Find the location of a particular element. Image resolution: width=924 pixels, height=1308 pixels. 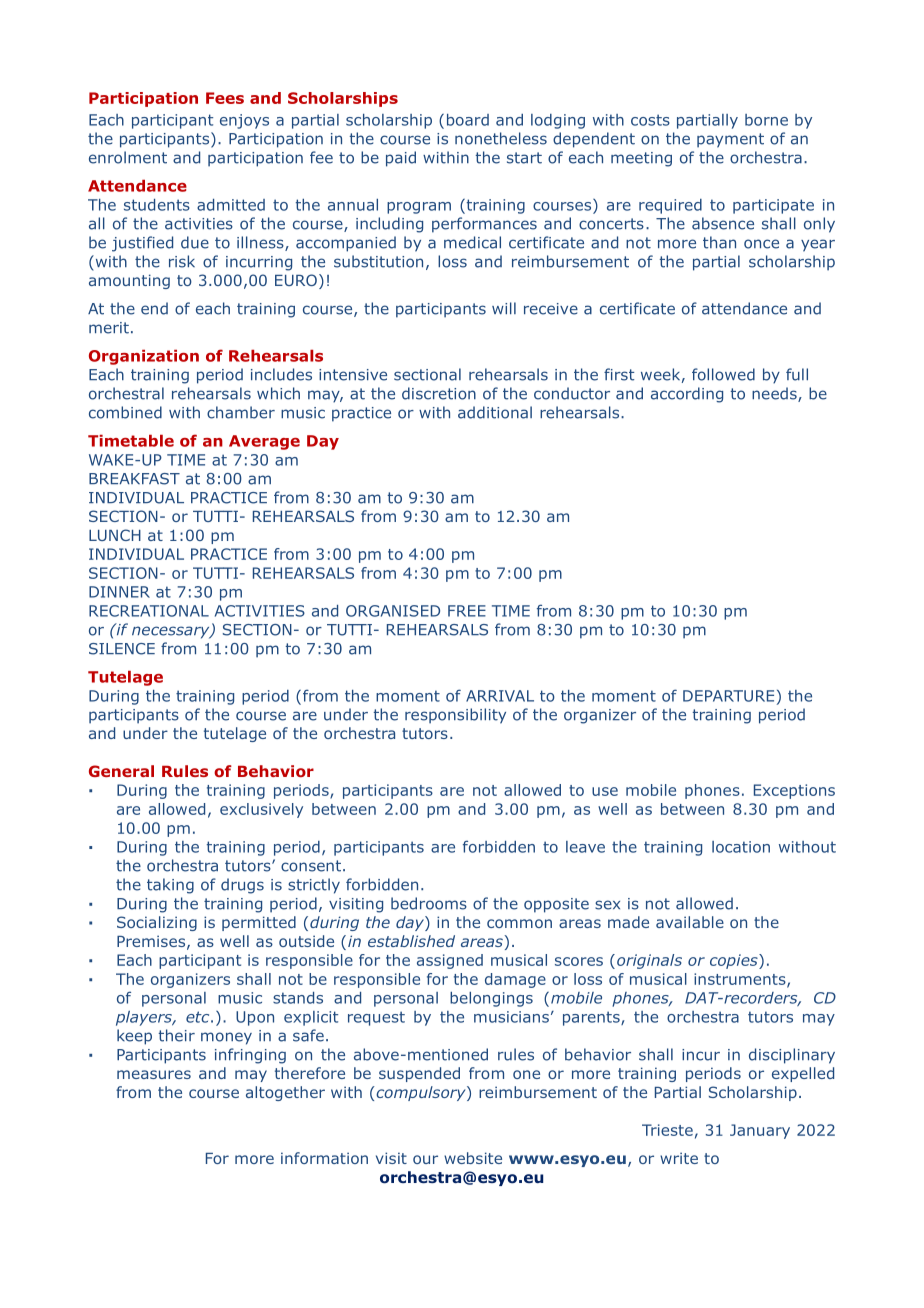

DEPARTURE is located at coordinates (728, 696).
